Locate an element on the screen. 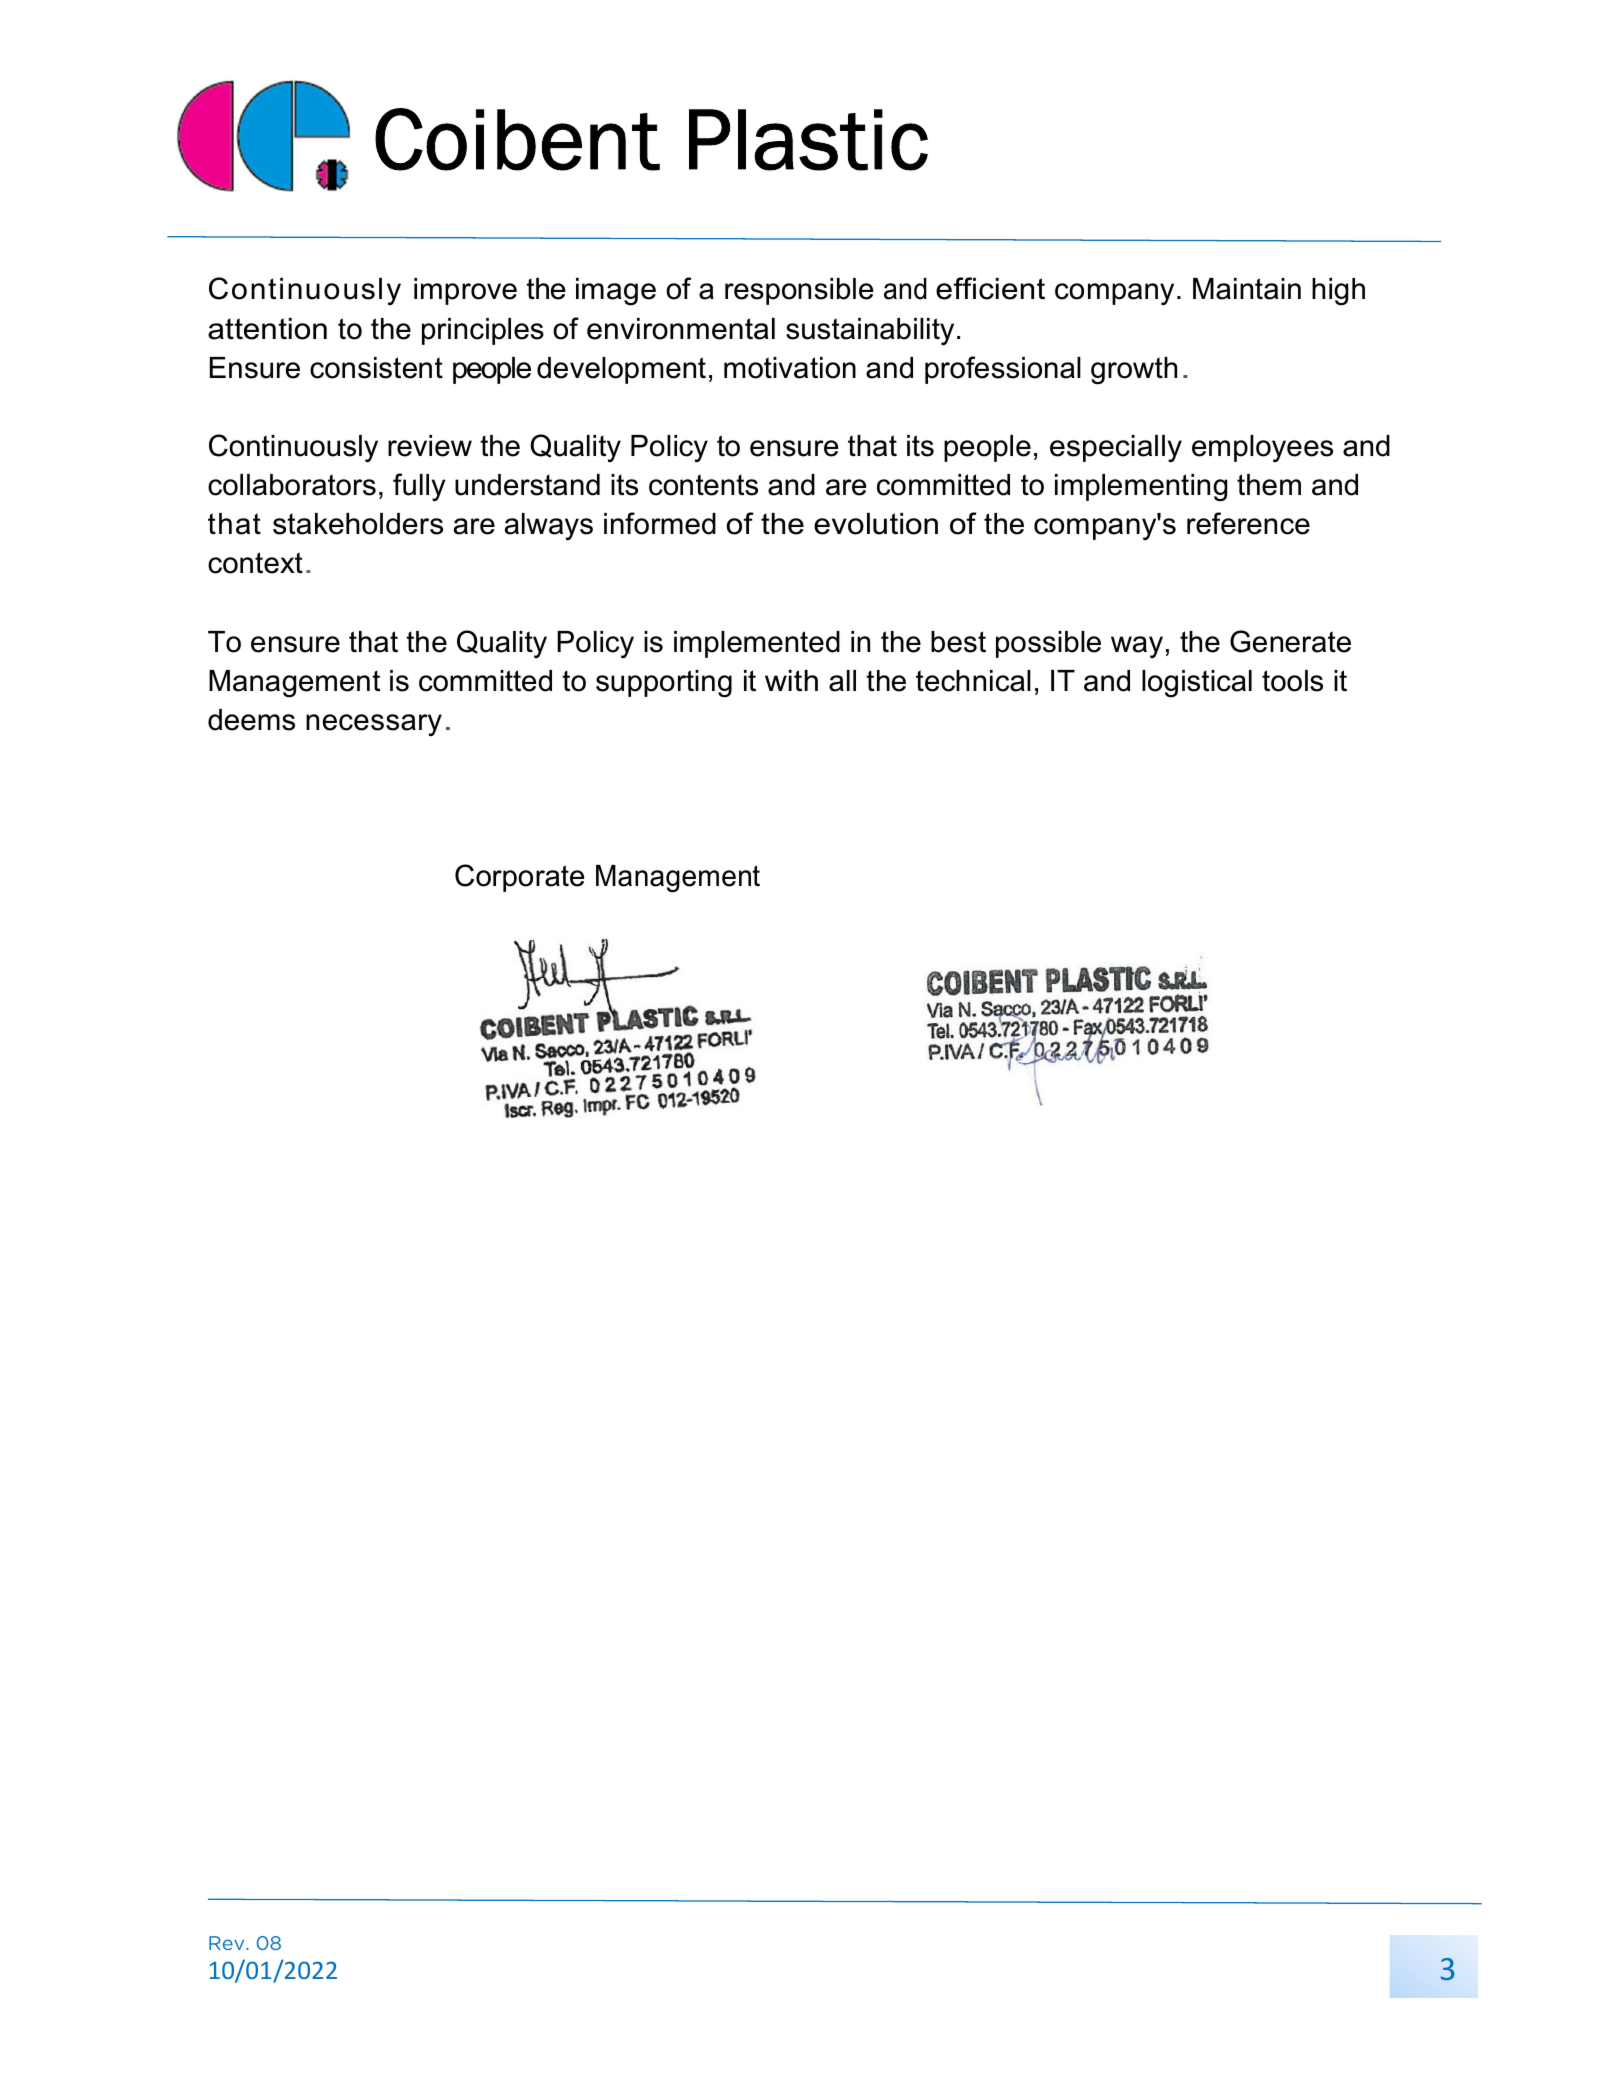 This screenshot has width=1604, height=2075. evolution is located at coordinates (876, 524).
